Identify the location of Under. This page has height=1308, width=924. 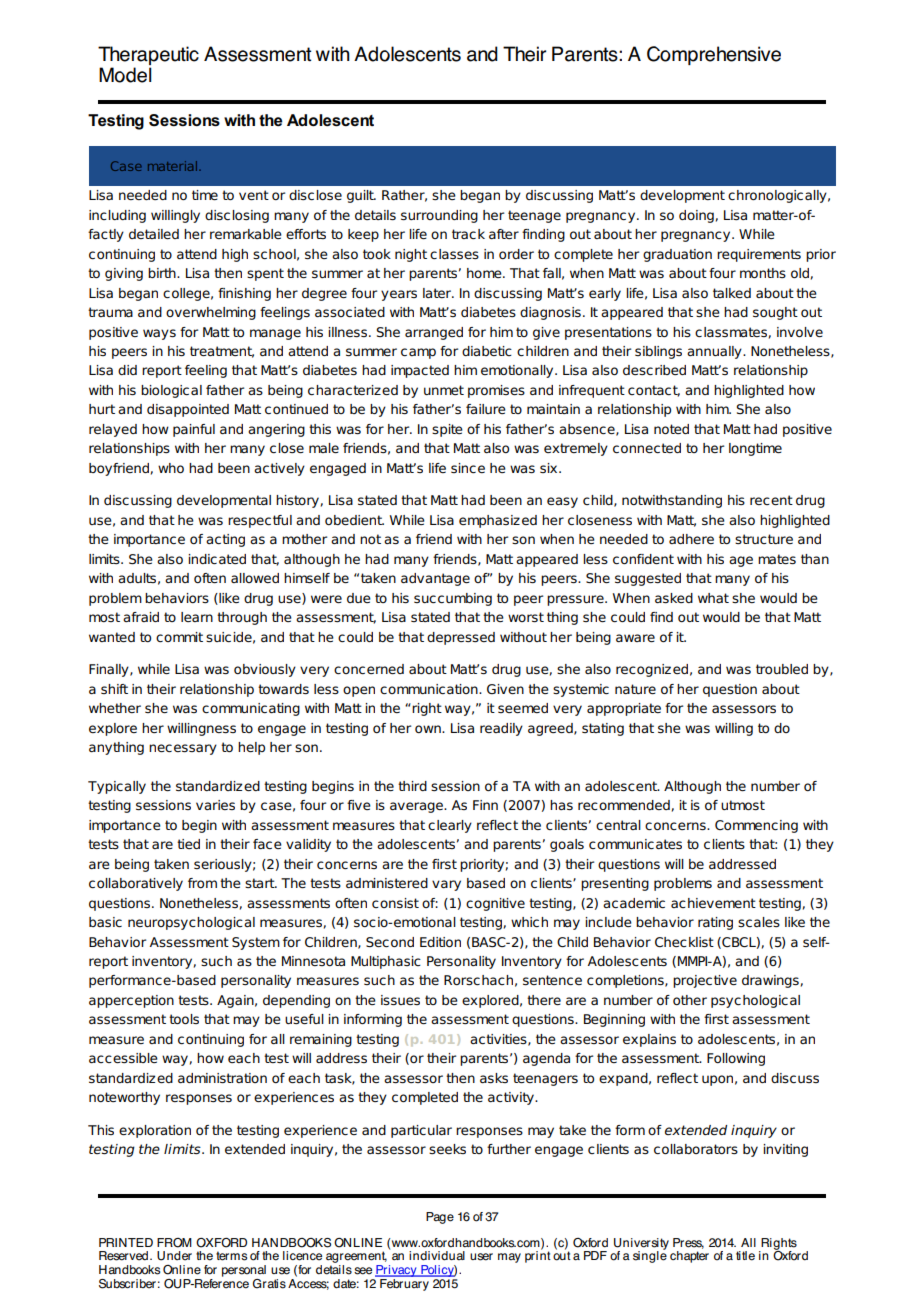
(174, 1256).
